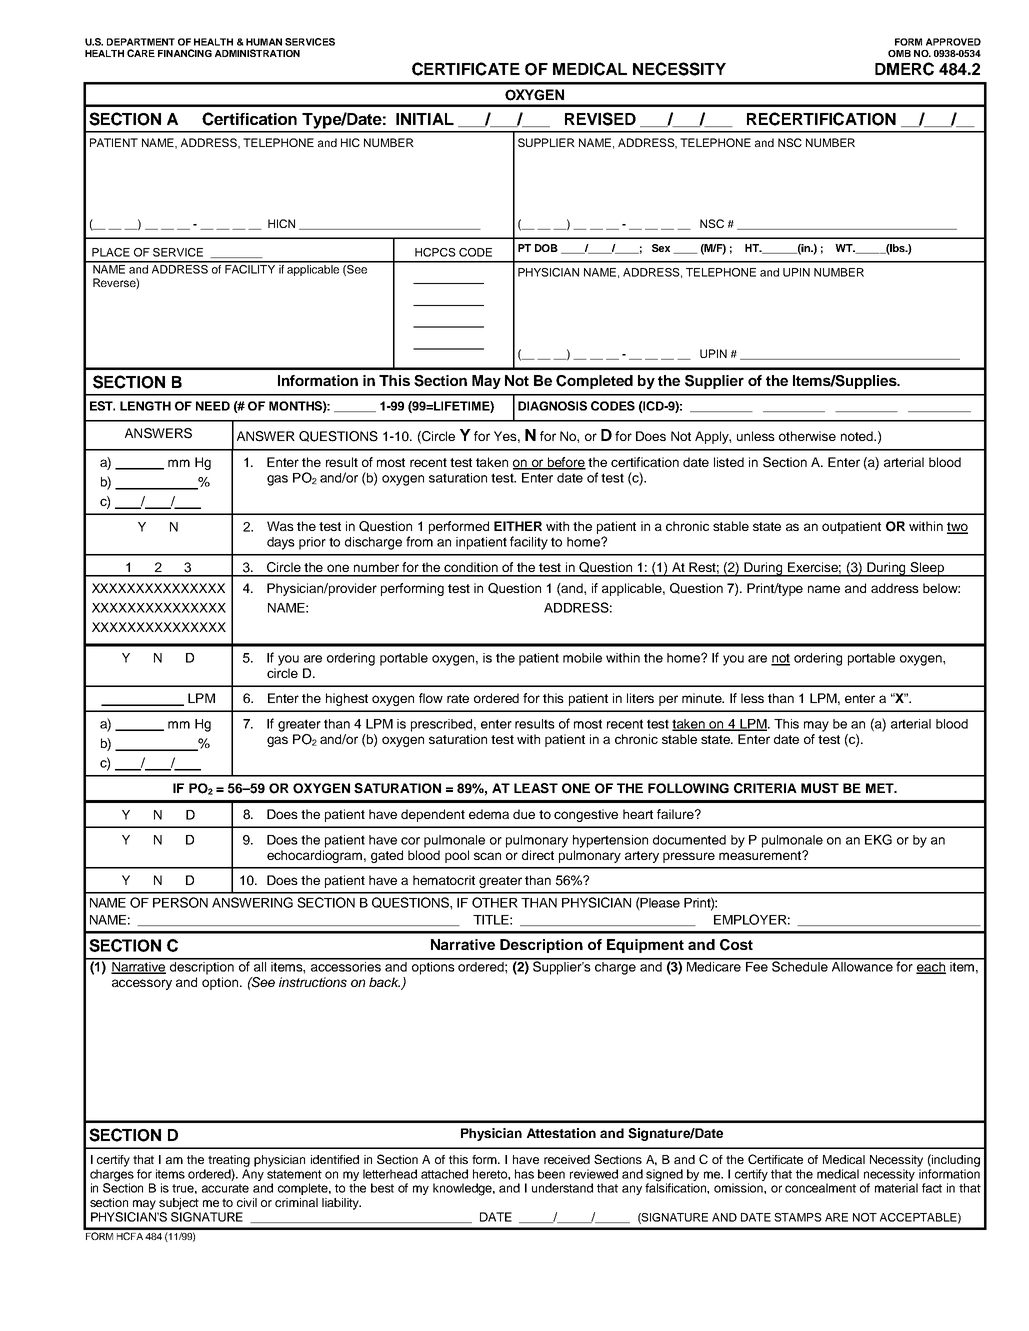 This screenshot has height=1331, width=1029. I want to click on PERSON, so click(180, 902).
